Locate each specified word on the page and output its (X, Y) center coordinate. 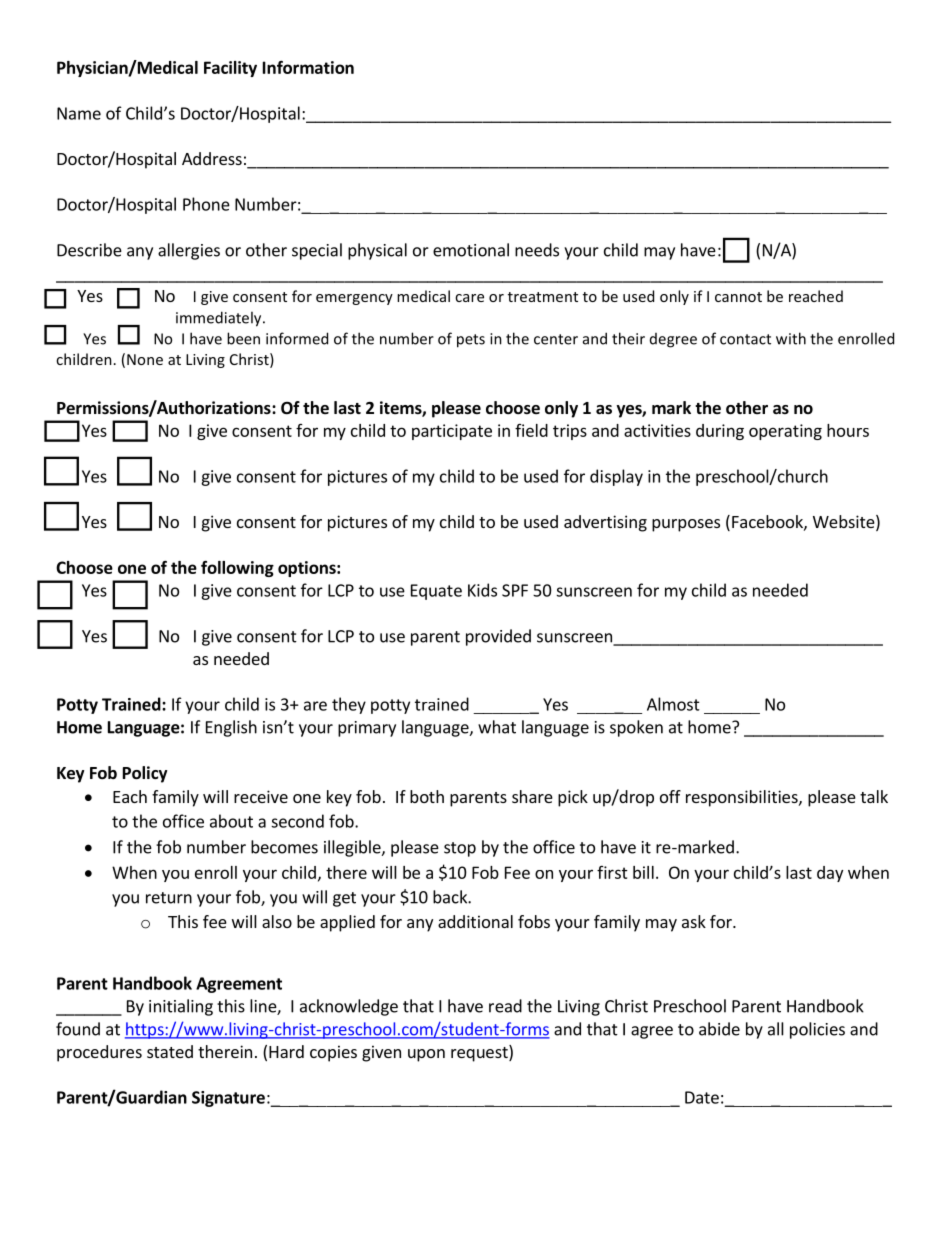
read (505, 1006)
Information (308, 67)
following (237, 568)
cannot (738, 297)
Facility (230, 69)
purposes (686, 525)
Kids (482, 590)
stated (170, 1051)
